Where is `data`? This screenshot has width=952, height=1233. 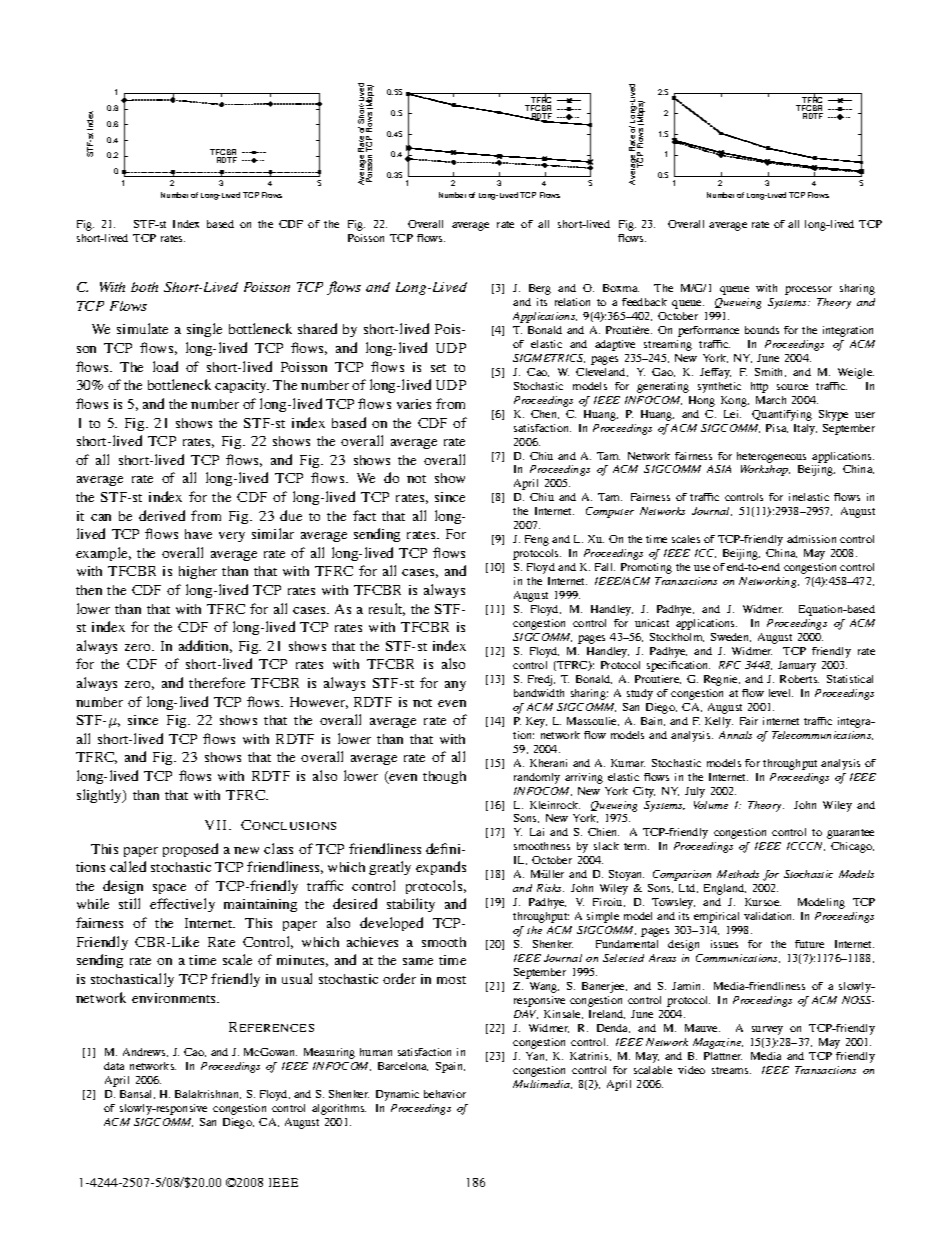 data is located at coordinates (114, 1066).
